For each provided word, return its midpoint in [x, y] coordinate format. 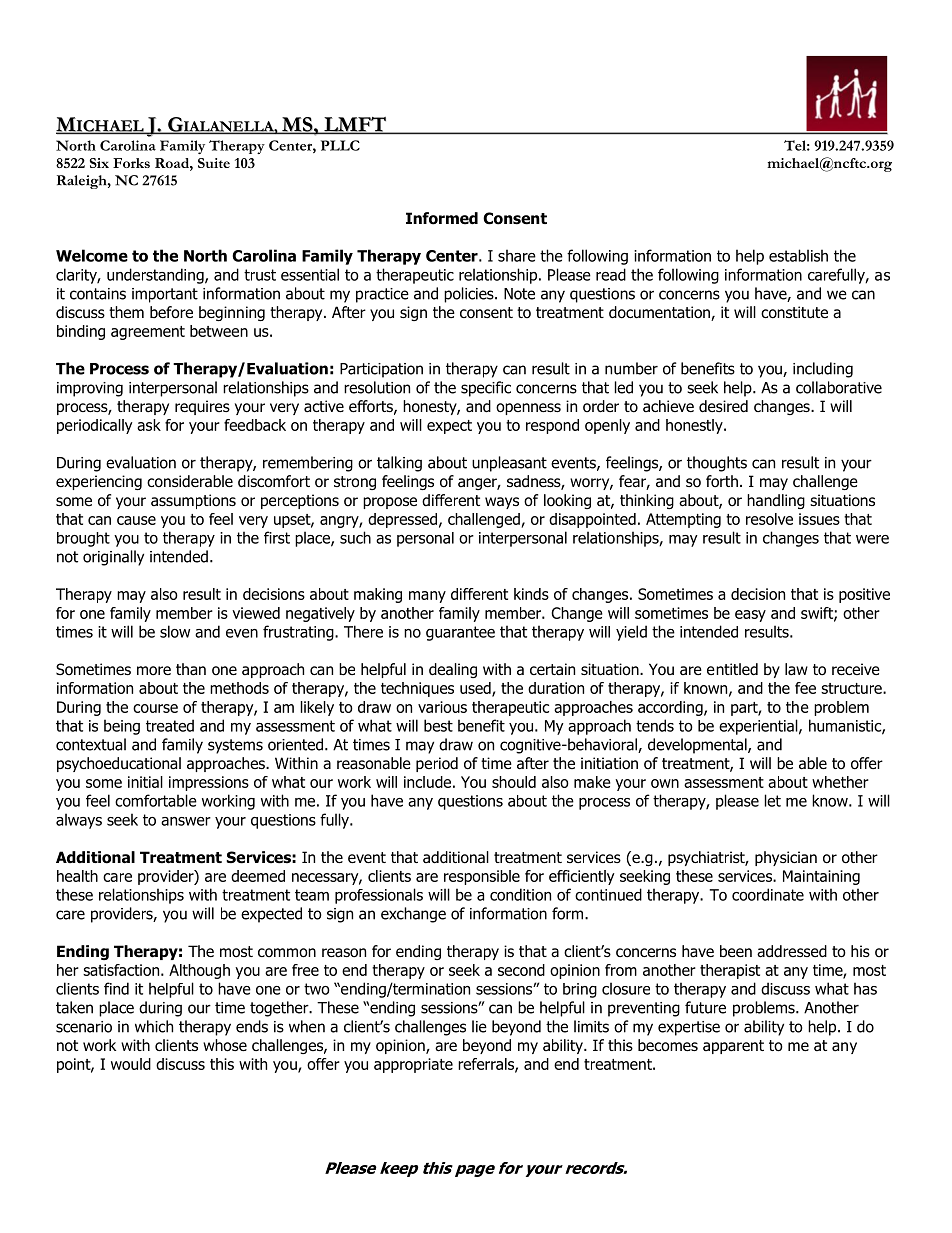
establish [798, 255]
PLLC [340, 145]
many [427, 597]
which [154, 1026]
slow [175, 631]
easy [750, 616]
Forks [131, 163]
